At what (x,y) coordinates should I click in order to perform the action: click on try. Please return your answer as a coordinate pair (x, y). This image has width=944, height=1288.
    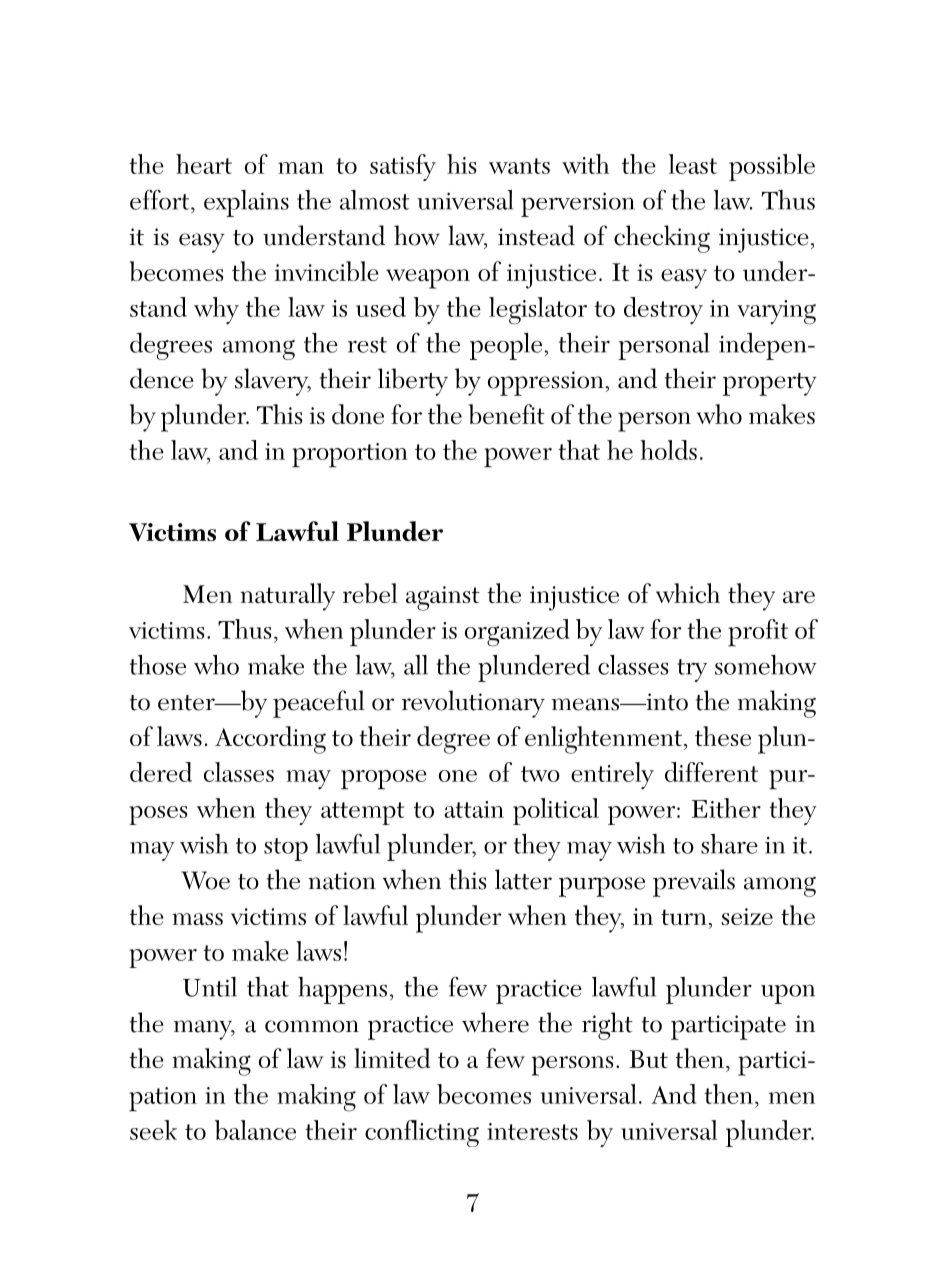
    Looking at the image, I should click on (692, 670).
